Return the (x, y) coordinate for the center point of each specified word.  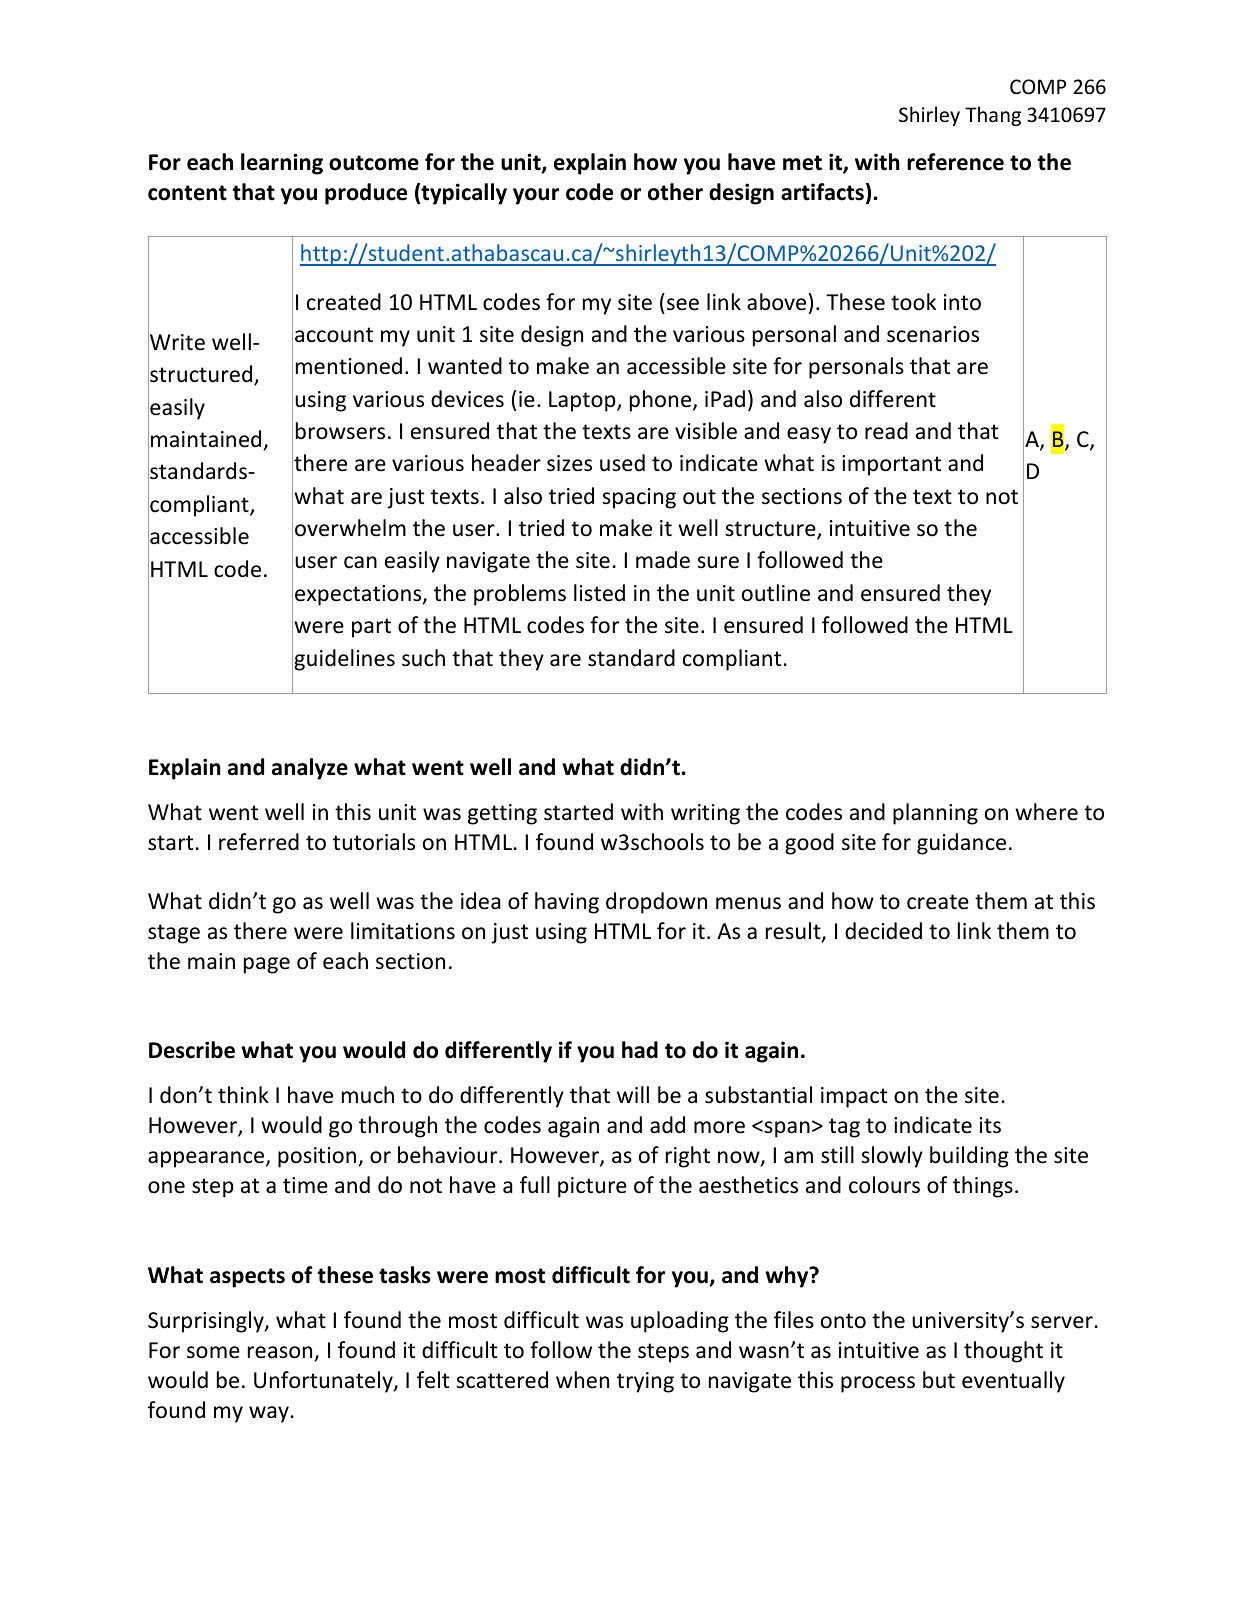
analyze (310, 769)
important (891, 465)
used (622, 463)
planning (935, 814)
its (990, 1125)
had (640, 1050)
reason (280, 1352)
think (243, 1094)
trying (645, 1382)
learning (282, 164)
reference (955, 162)
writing (705, 814)
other (675, 192)
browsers (340, 431)
